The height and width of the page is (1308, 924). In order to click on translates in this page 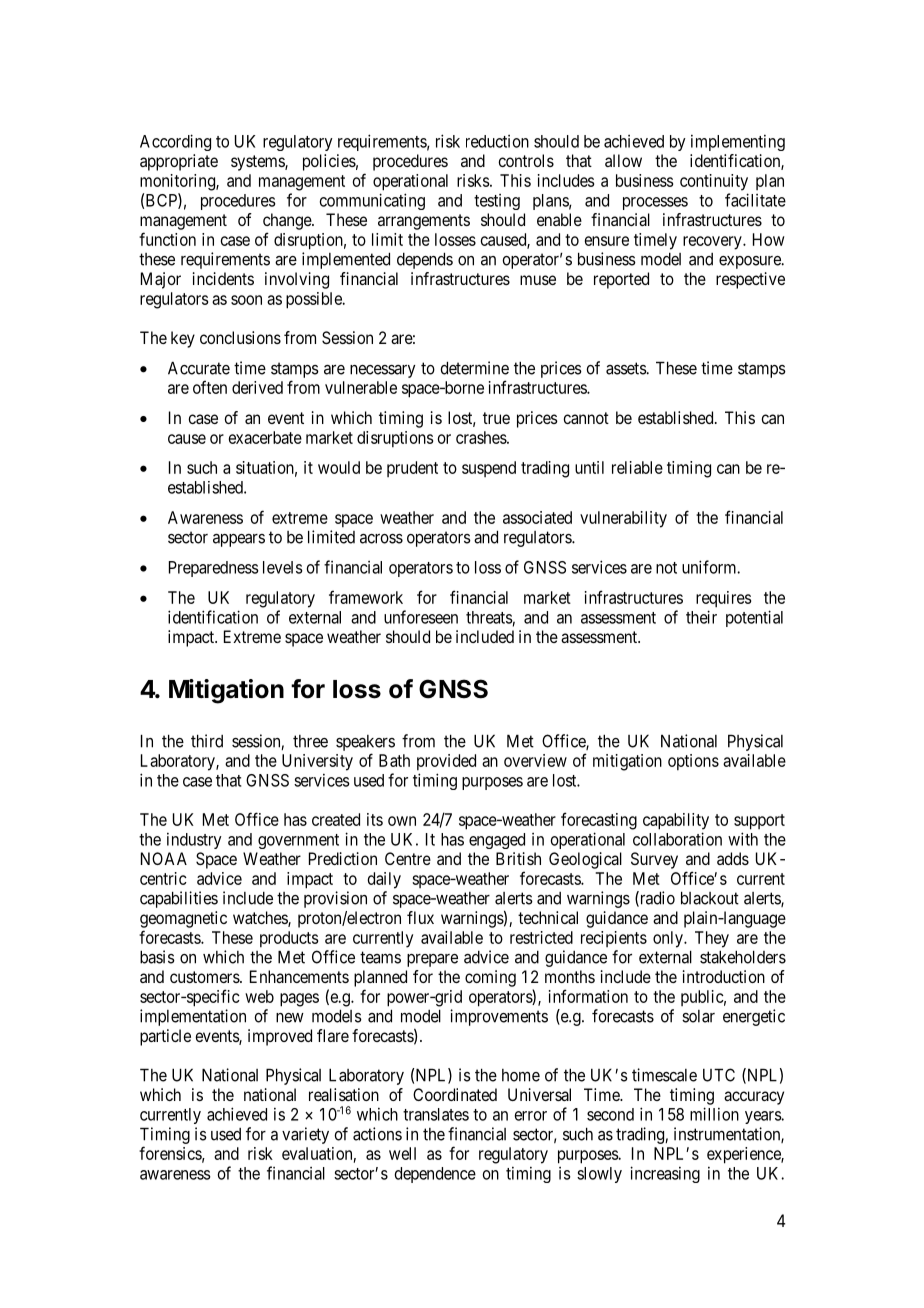, I will do `click(436, 1114)`.
